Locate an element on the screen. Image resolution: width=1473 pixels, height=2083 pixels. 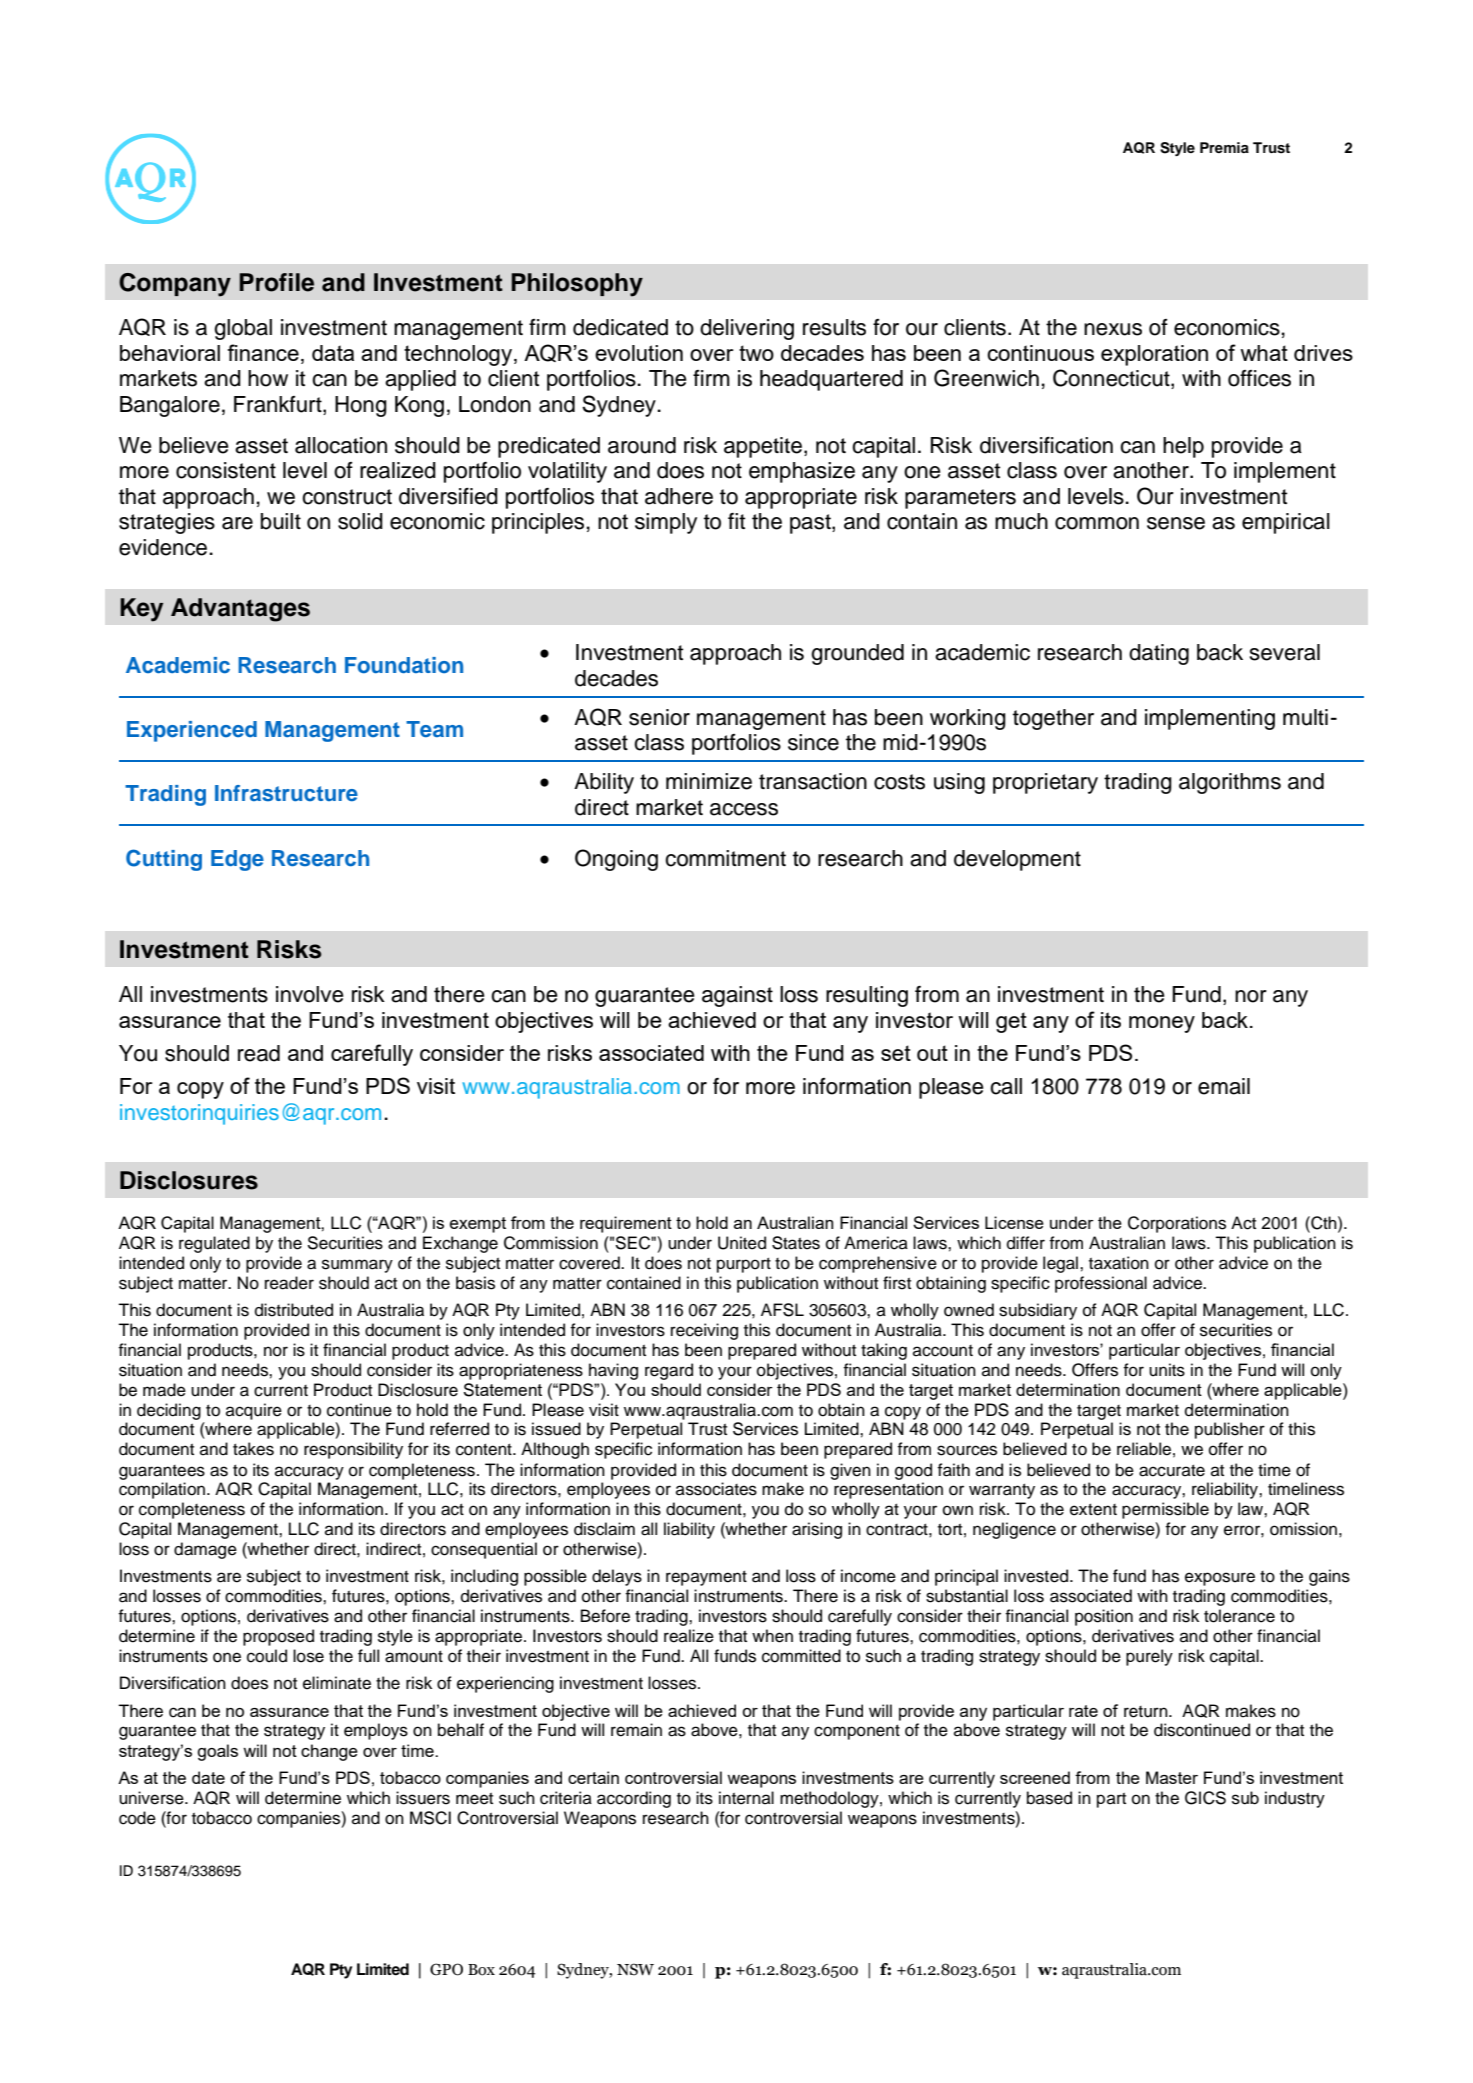
Profile is located at coordinates (276, 282).
